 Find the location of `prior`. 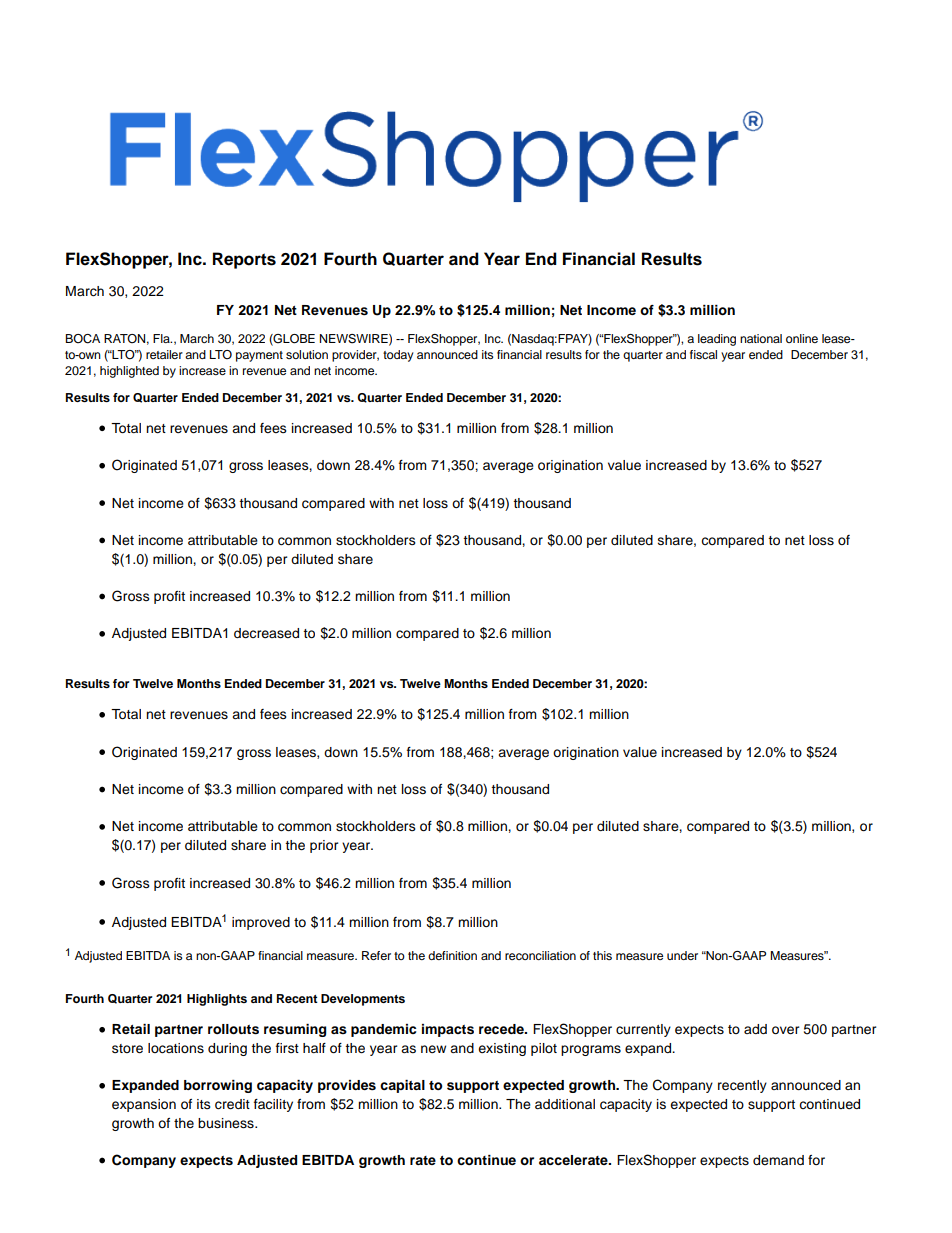

prior is located at coordinates (324, 846).
